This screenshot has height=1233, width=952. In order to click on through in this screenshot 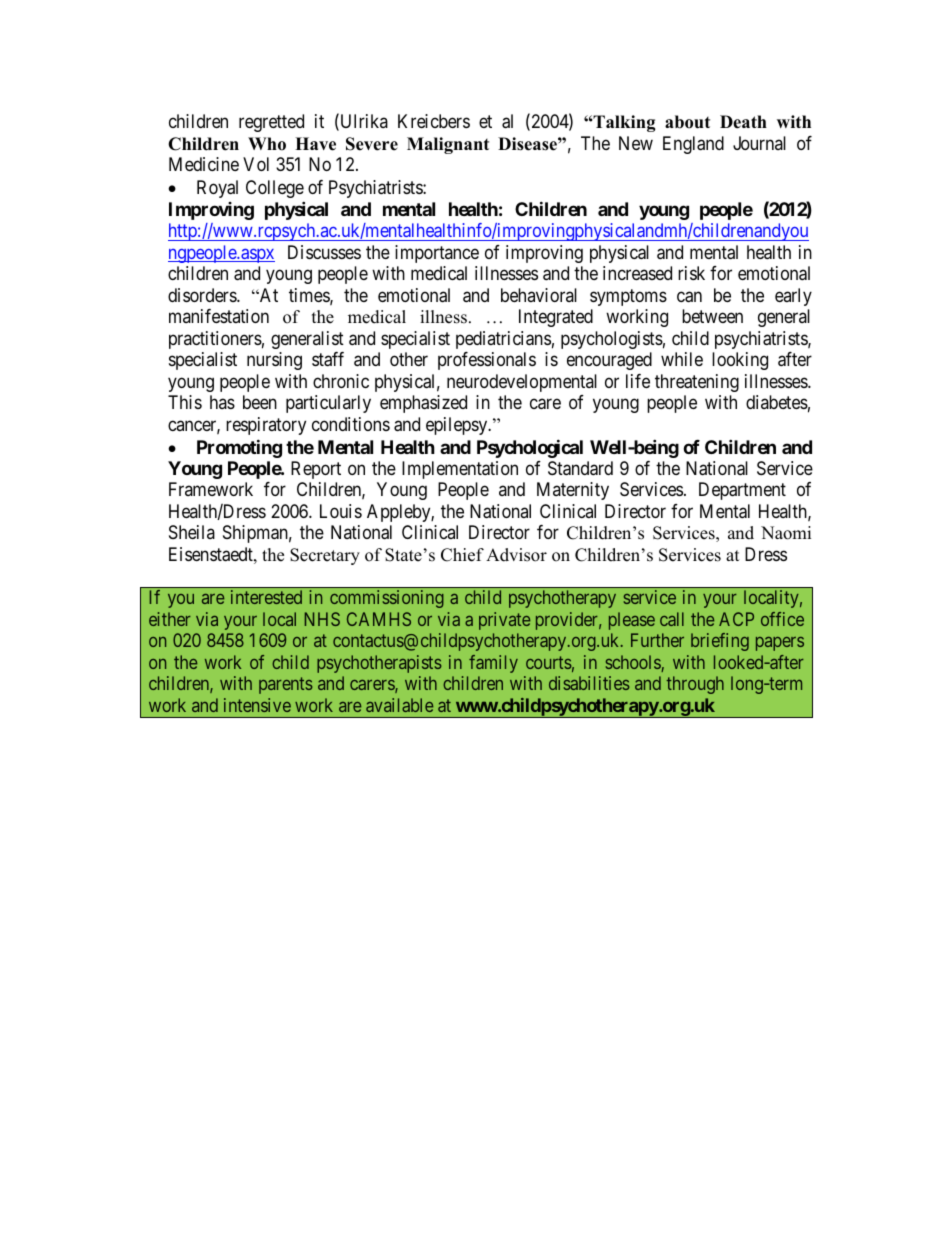, I will do `click(695, 685)`.
